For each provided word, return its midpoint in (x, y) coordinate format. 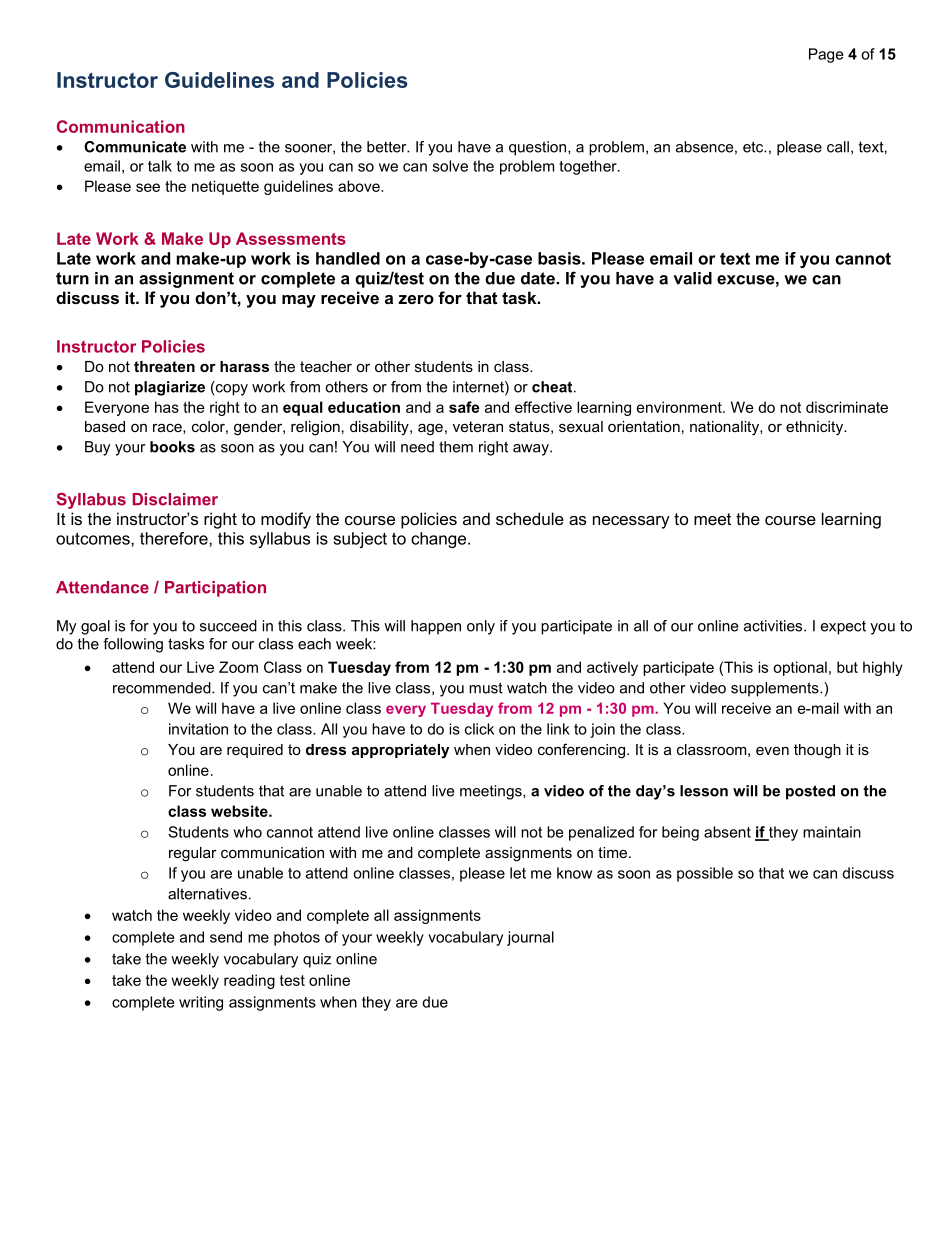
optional (800, 668)
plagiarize (170, 388)
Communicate (135, 147)
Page (826, 55)
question (537, 148)
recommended (163, 688)
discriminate (847, 407)
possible (705, 874)
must (486, 688)
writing (201, 1003)
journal (530, 938)
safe (464, 407)
